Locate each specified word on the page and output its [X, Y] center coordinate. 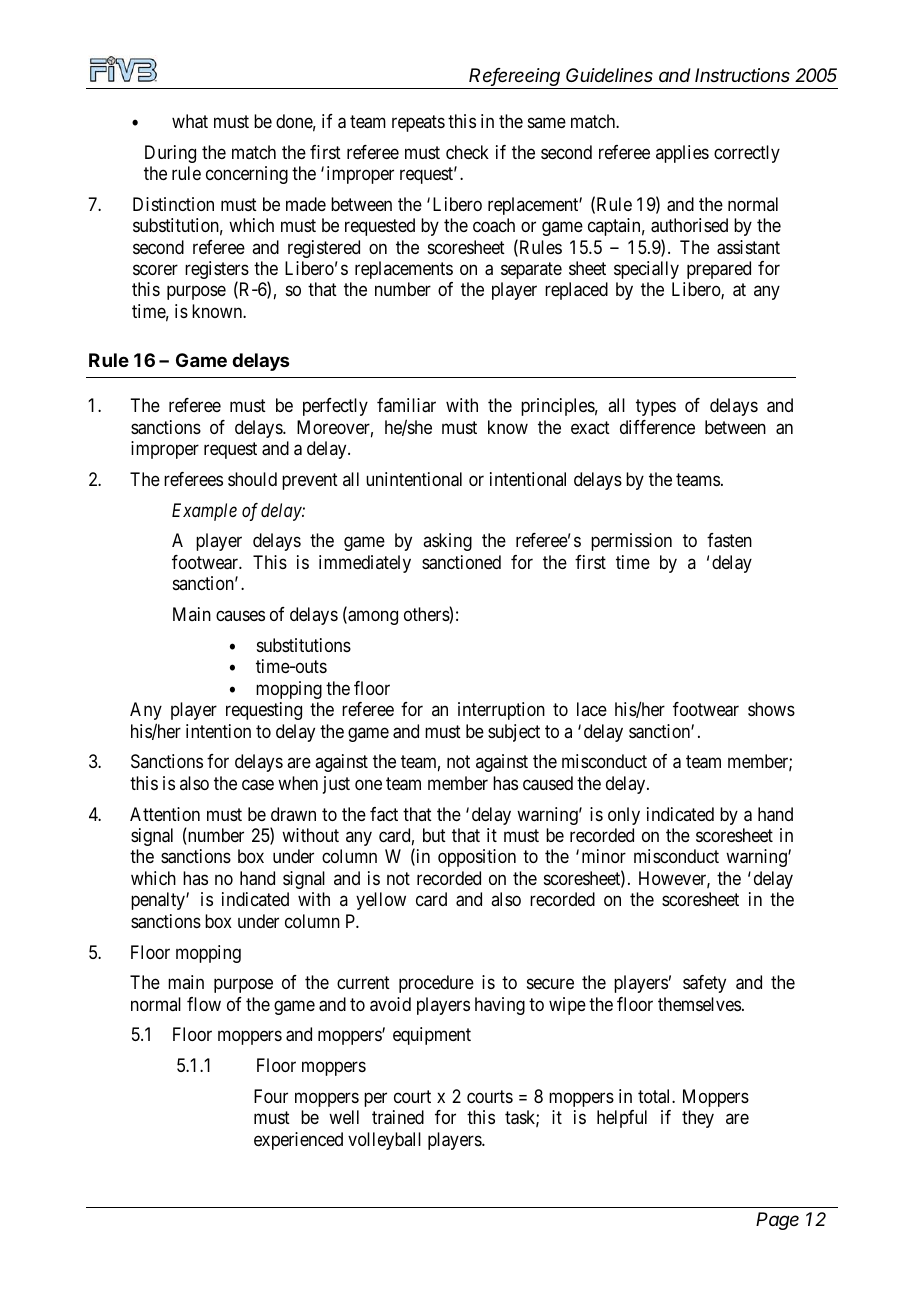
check [467, 152]
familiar [406, 405]
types [656, 408]
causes [240, 616]
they [698, 1119]
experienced [298, 1141]
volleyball [384, 1141]
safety [704, 984]
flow [204, 1004]
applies [682, 154]
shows [771, 709]
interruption [501, 711]
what [190, 121]
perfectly [335, 407]
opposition [477, 858]
